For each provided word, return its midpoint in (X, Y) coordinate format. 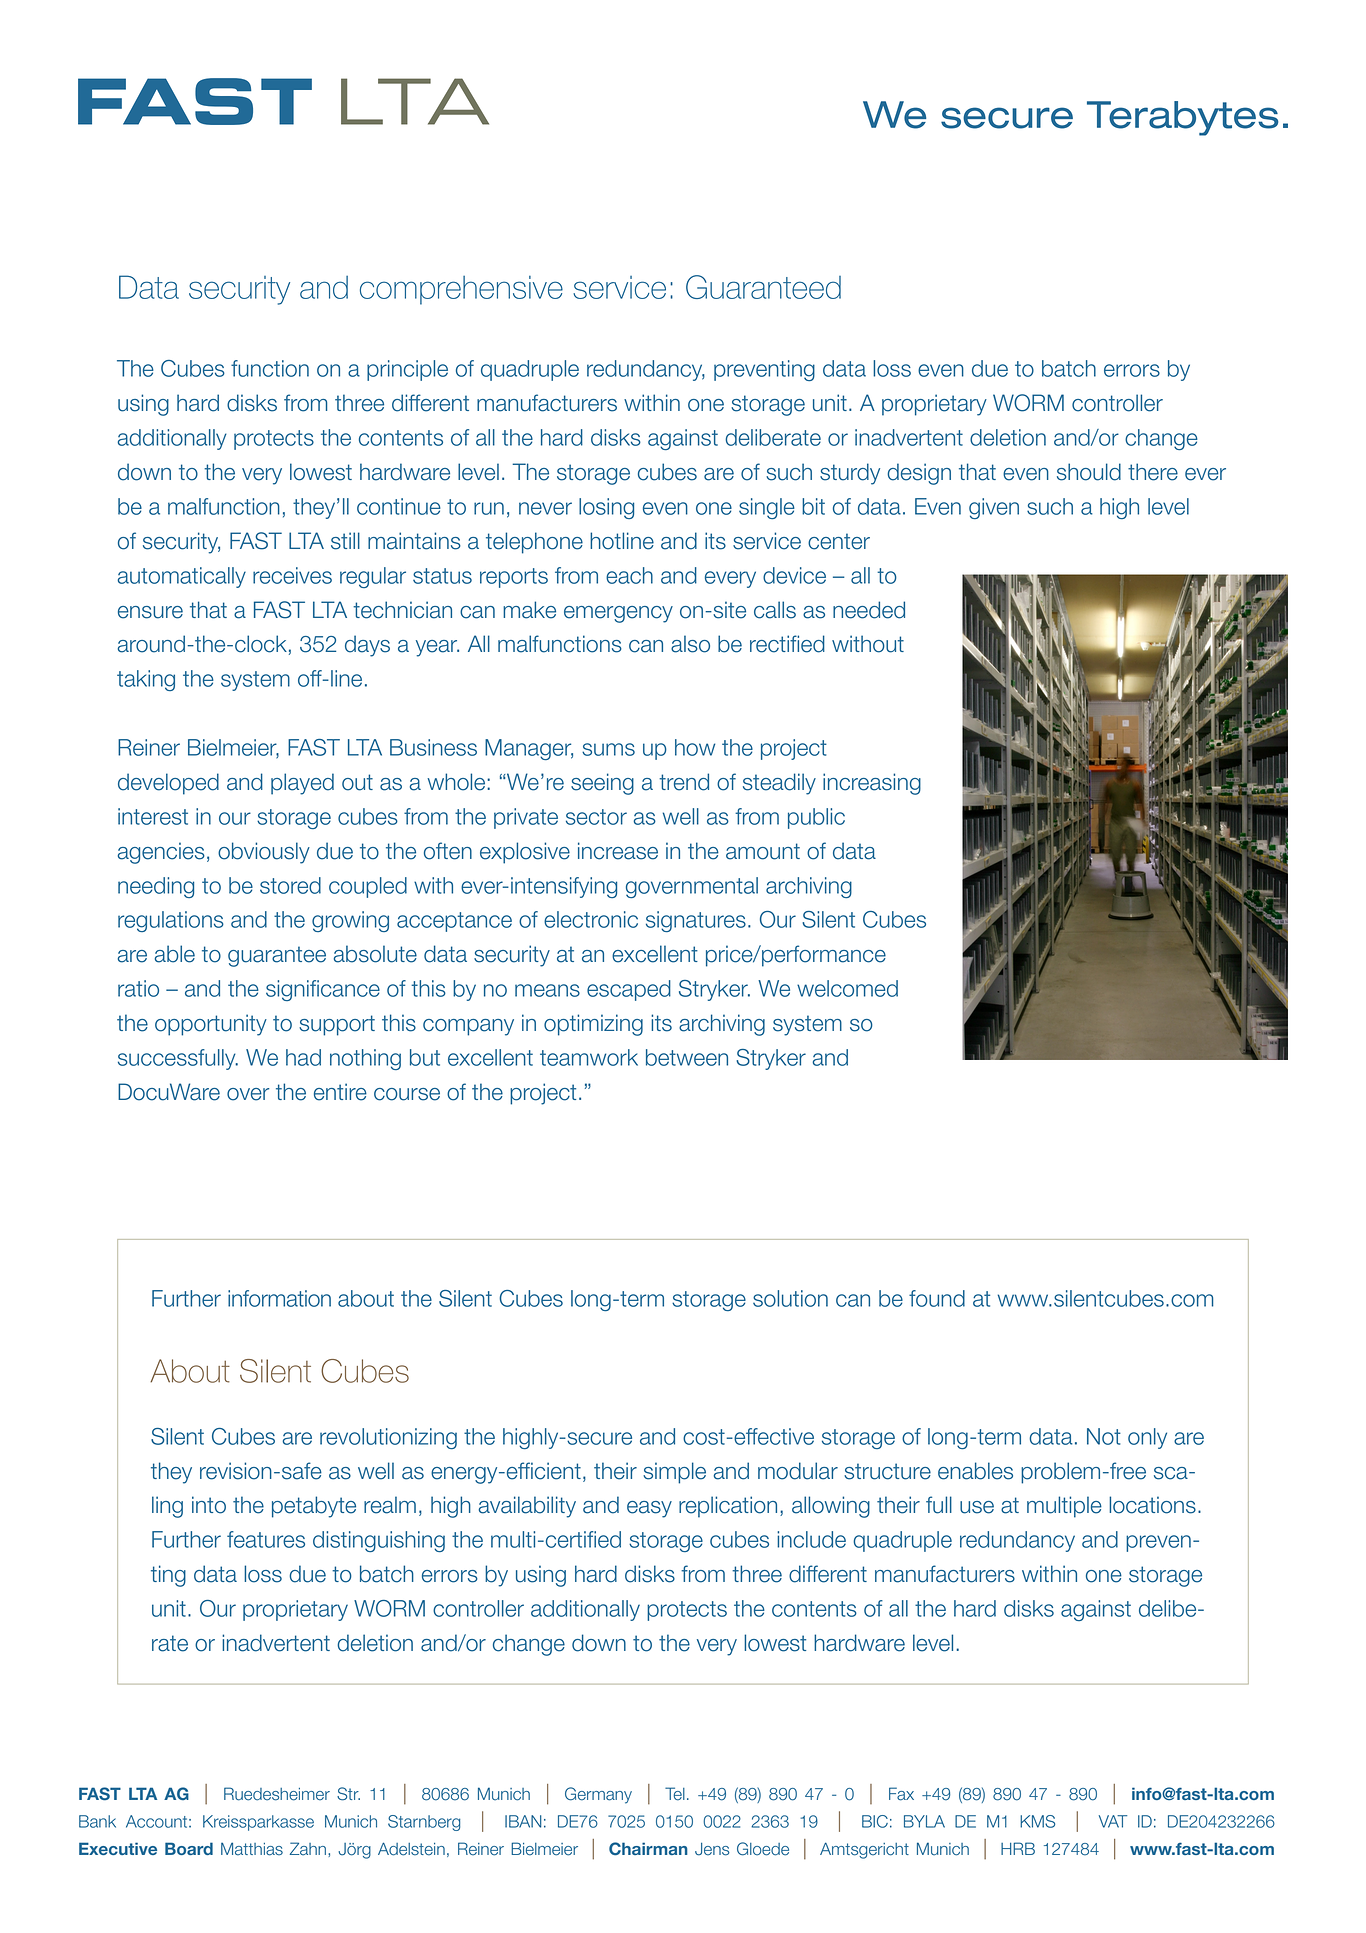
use (977, 1507)
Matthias (252, 1849)
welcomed (847, 988)
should (1089, 472)
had (303, 1057)
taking (146, 680)
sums (608, 749)
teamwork (589, 1057)
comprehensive (461, 290)
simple (674, 1473)
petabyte (314, 1507)
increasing (872, 784)
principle (407, 370)
